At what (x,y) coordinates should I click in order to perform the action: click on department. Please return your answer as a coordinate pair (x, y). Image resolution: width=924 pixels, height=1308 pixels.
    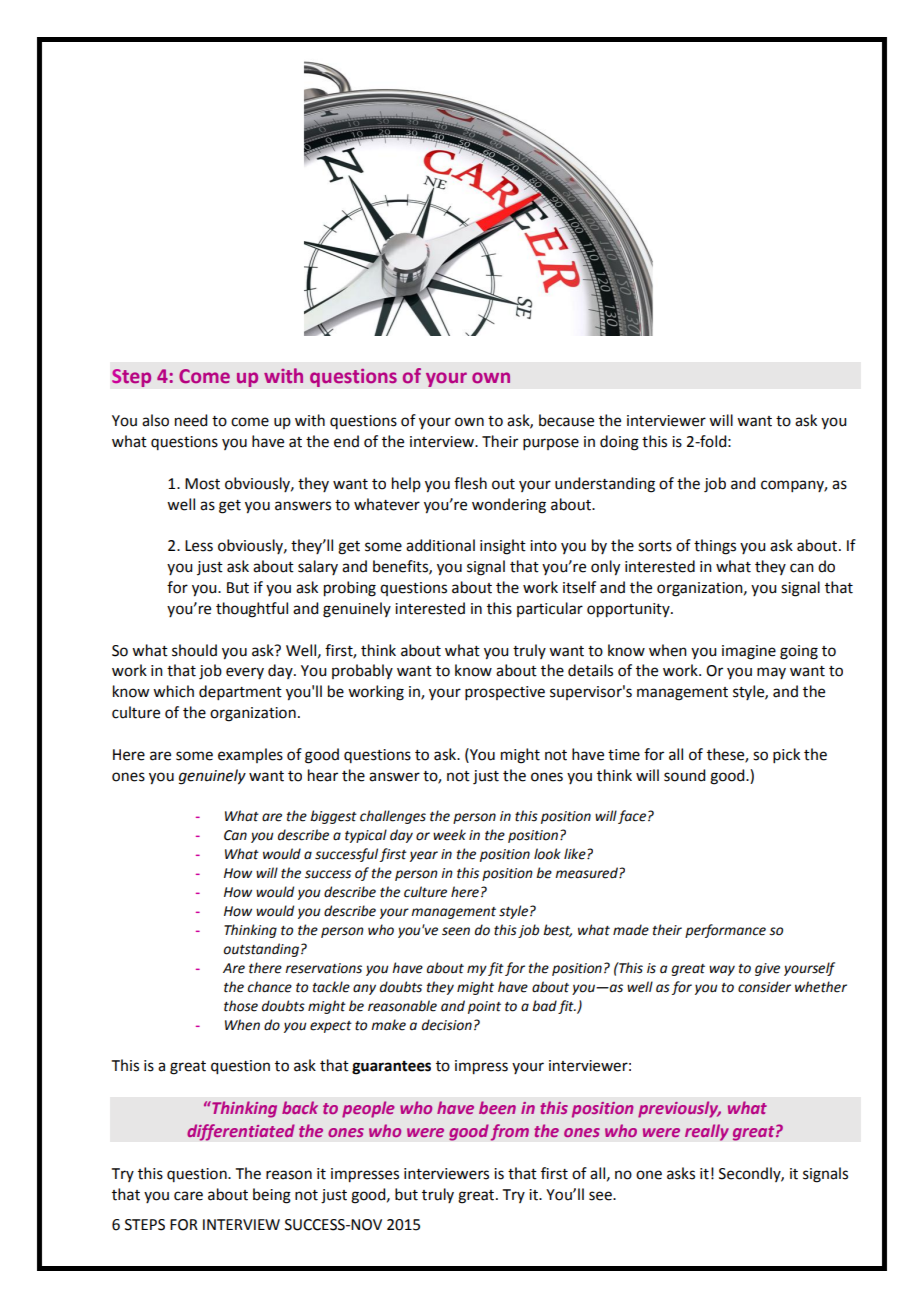
    Looking at the image, I should click on (240, 692).
